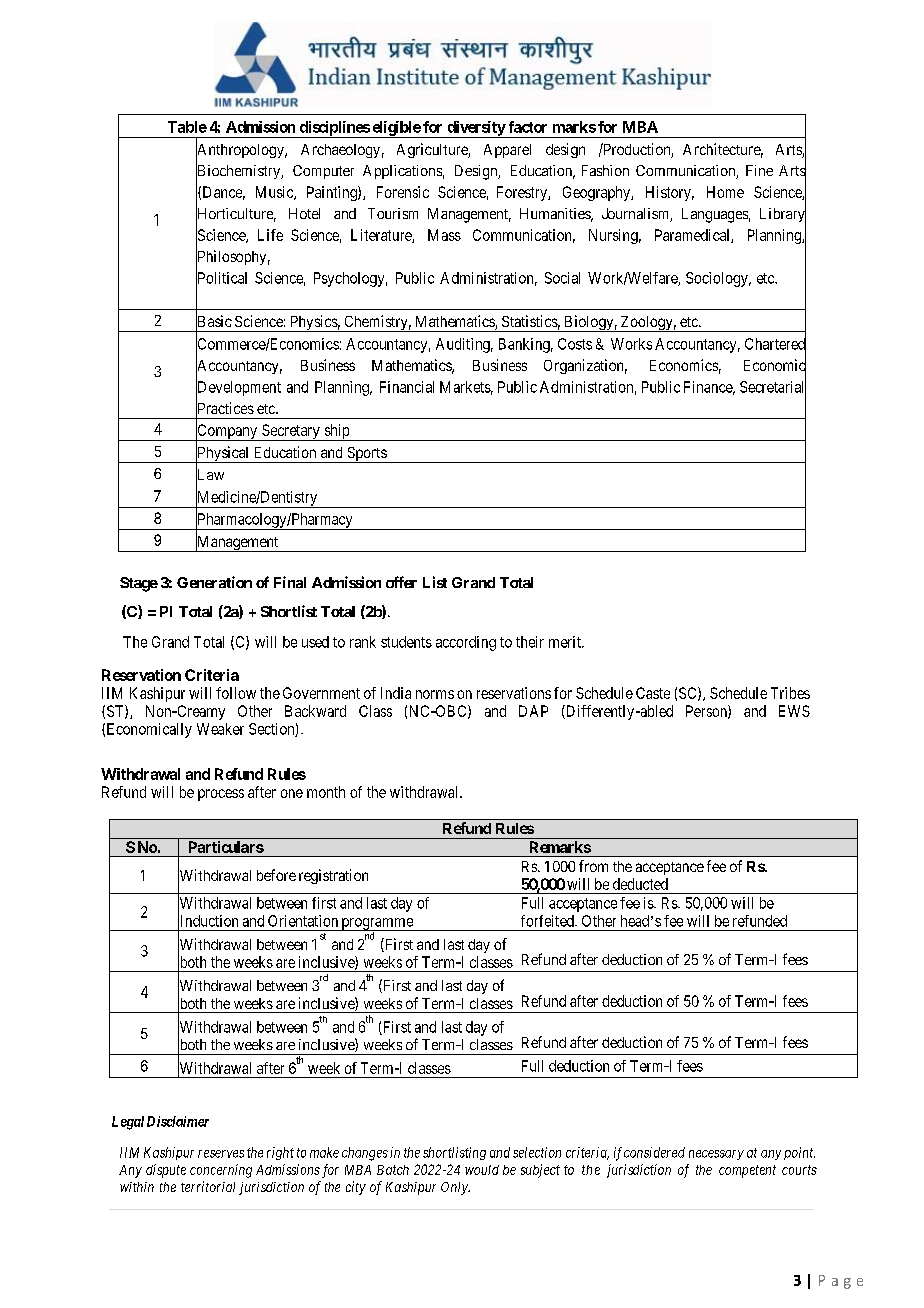 The image size is (924, 1308). What do you see at coordinates (476, 129) in the page?
I see `diversity` at bounding box center [476, 129].
